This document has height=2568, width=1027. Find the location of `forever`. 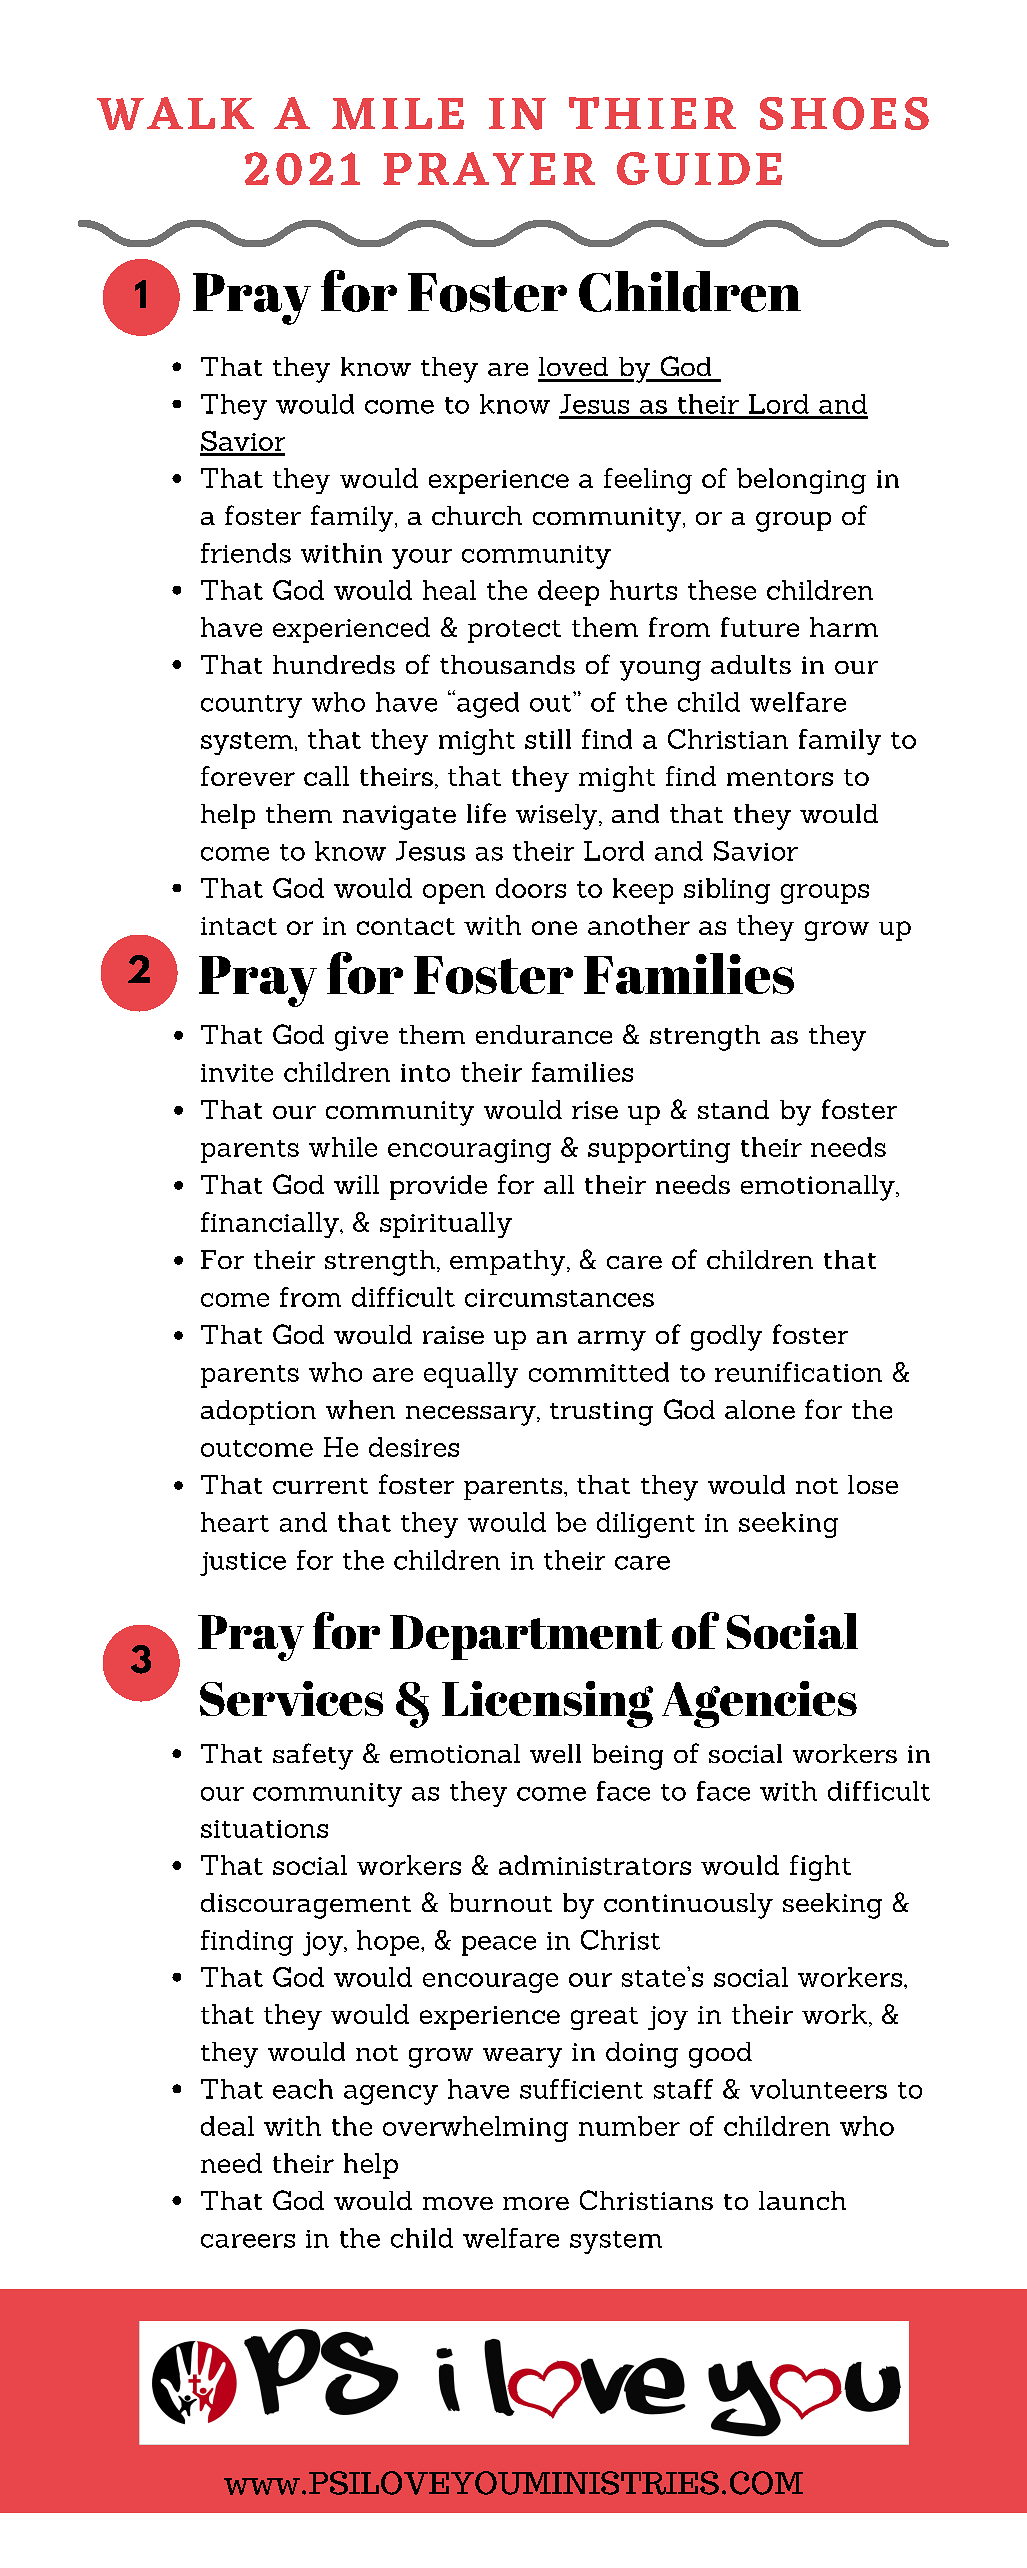

forever is located at coordinates (248, 776).
